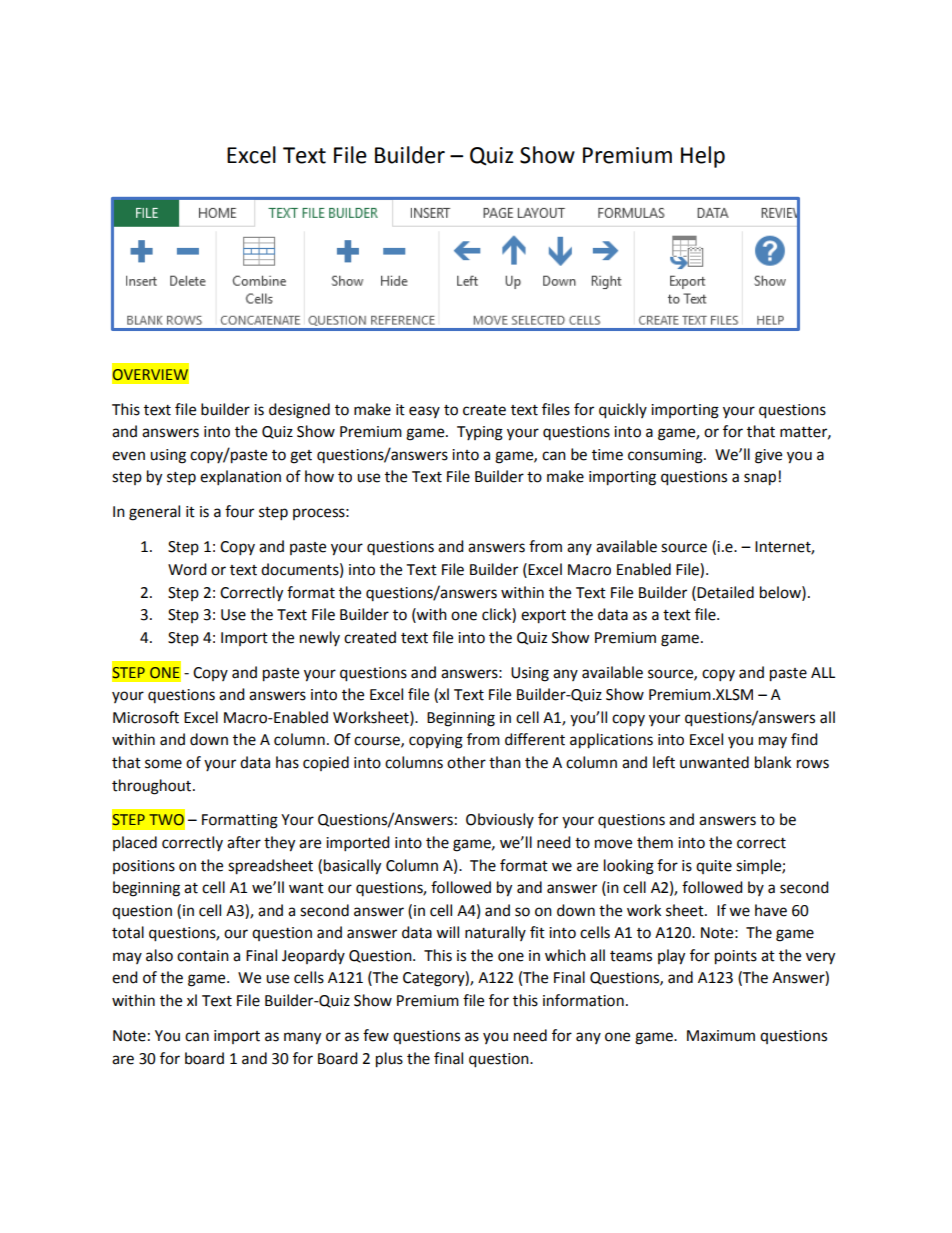  Describe the element at coordinates (389, 1060) in the screenshot. I see `plus` at that location.
